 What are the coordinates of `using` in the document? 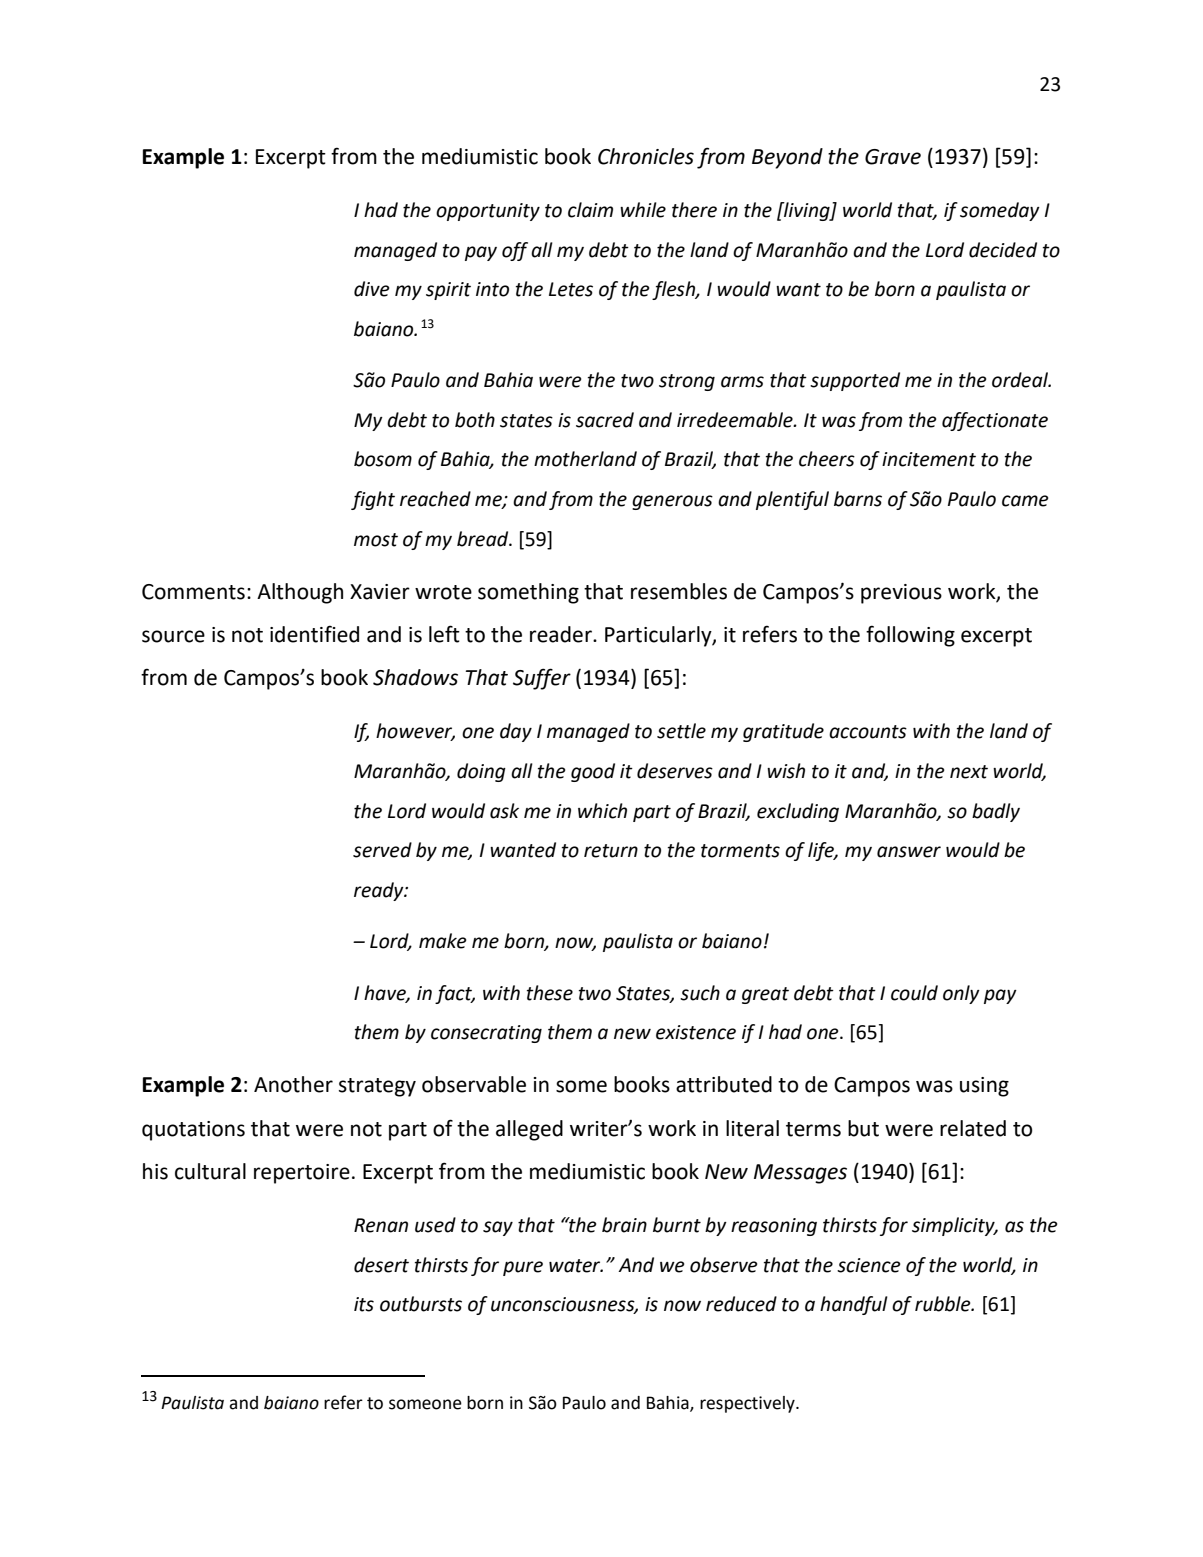 It's located at (984, 1087).
